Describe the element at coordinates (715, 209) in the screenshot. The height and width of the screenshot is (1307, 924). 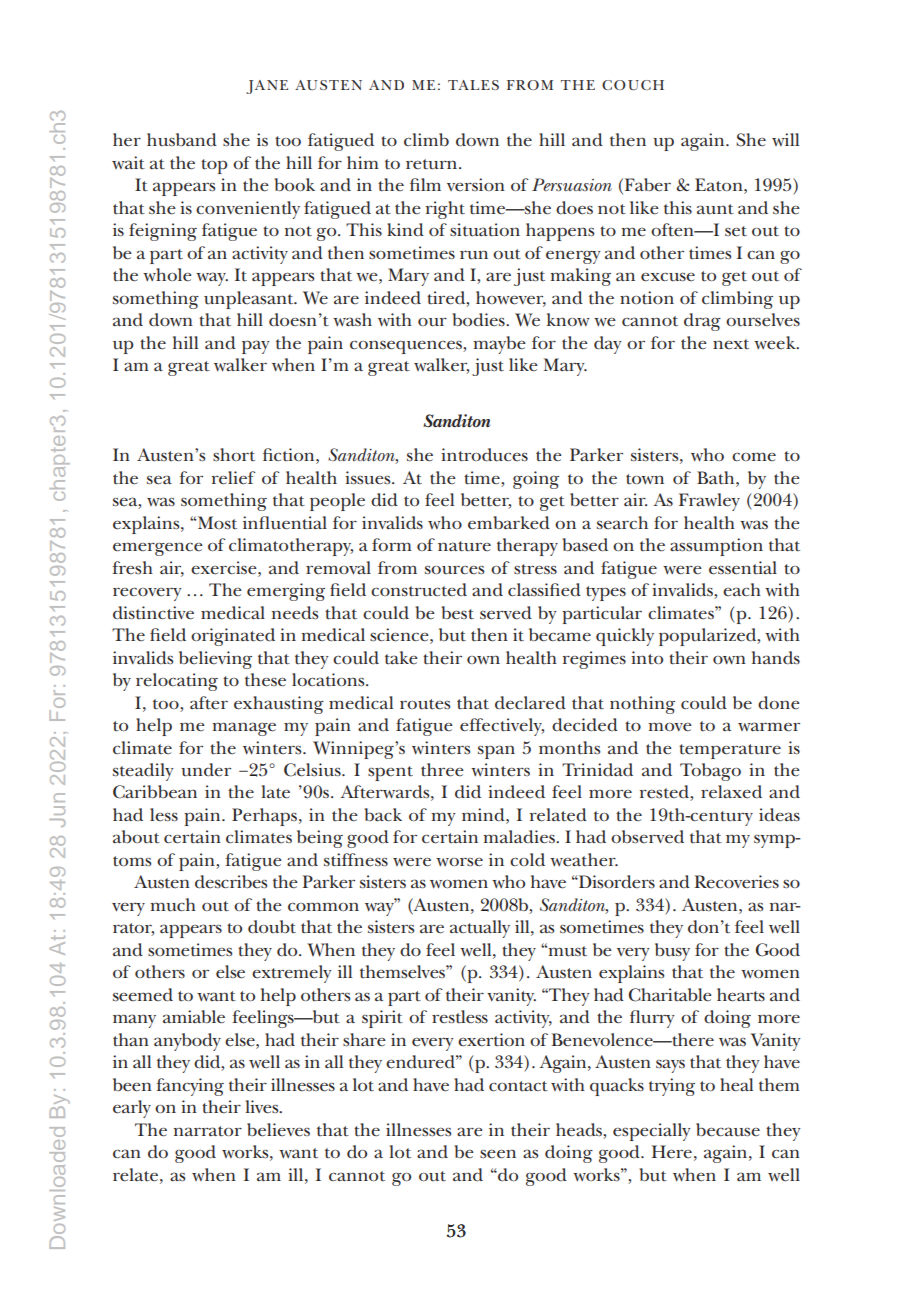
I see `aunt` at that location.
